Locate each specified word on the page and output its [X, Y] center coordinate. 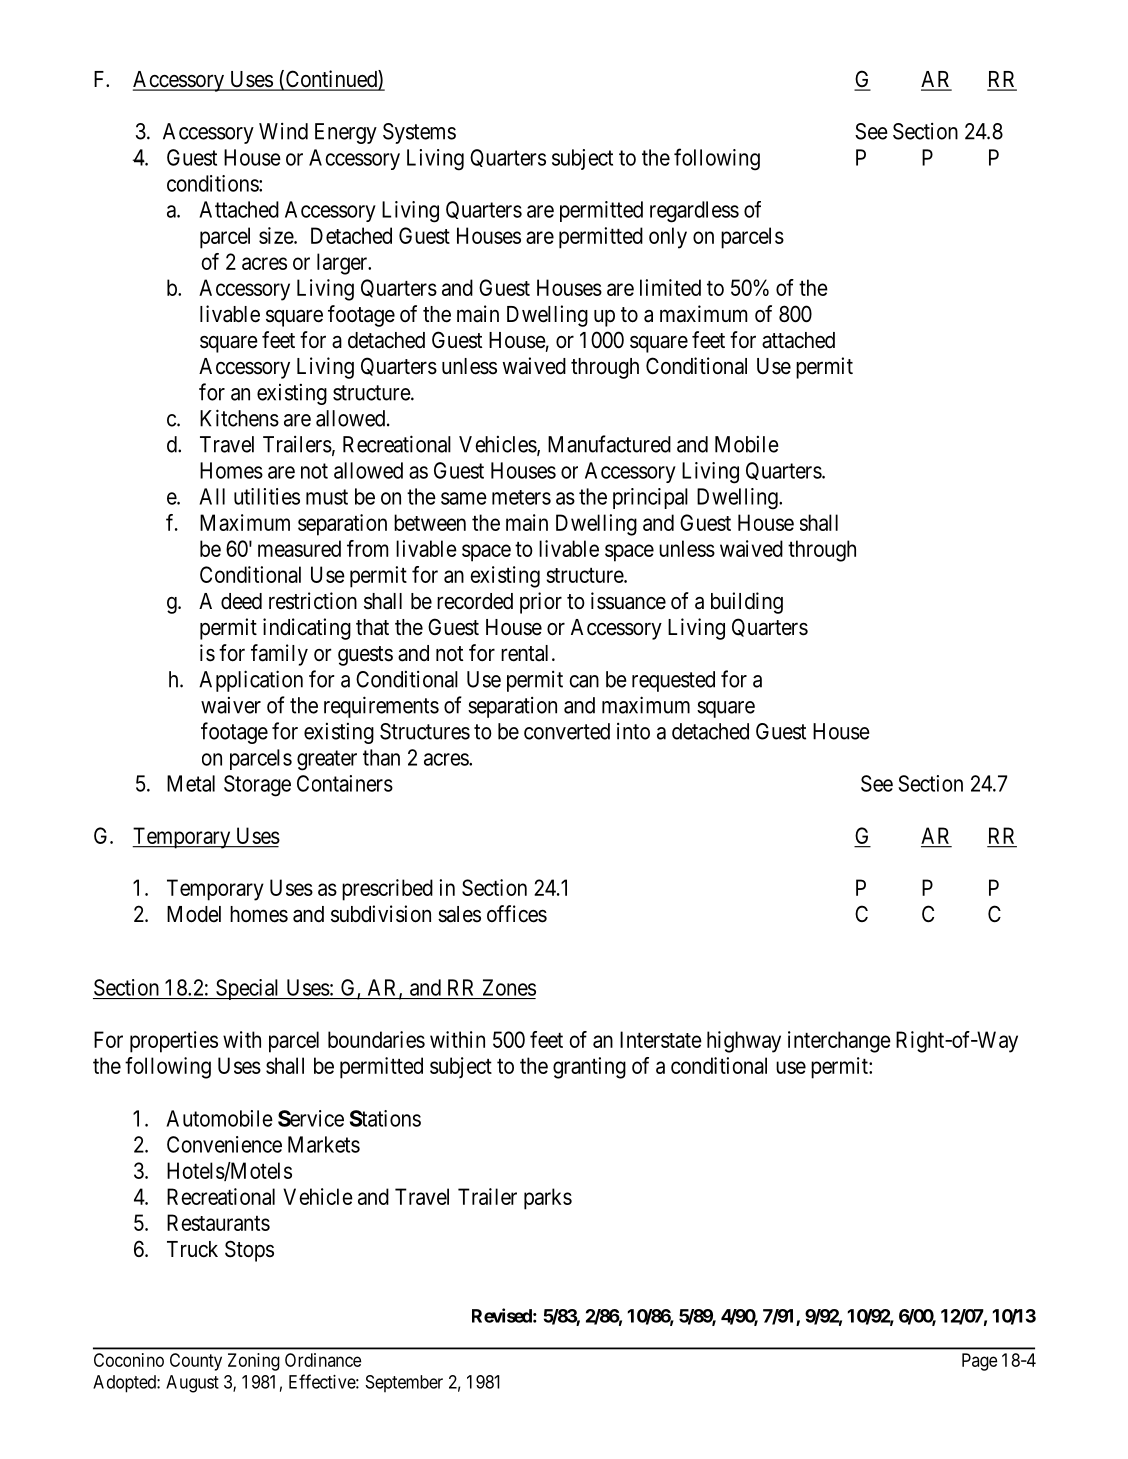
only [668, 238]
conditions [213, 183]
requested [673, 681]
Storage [257, 786]
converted [567, 731]
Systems [419, 133]
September [404, 1383]
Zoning [254, 1362]
